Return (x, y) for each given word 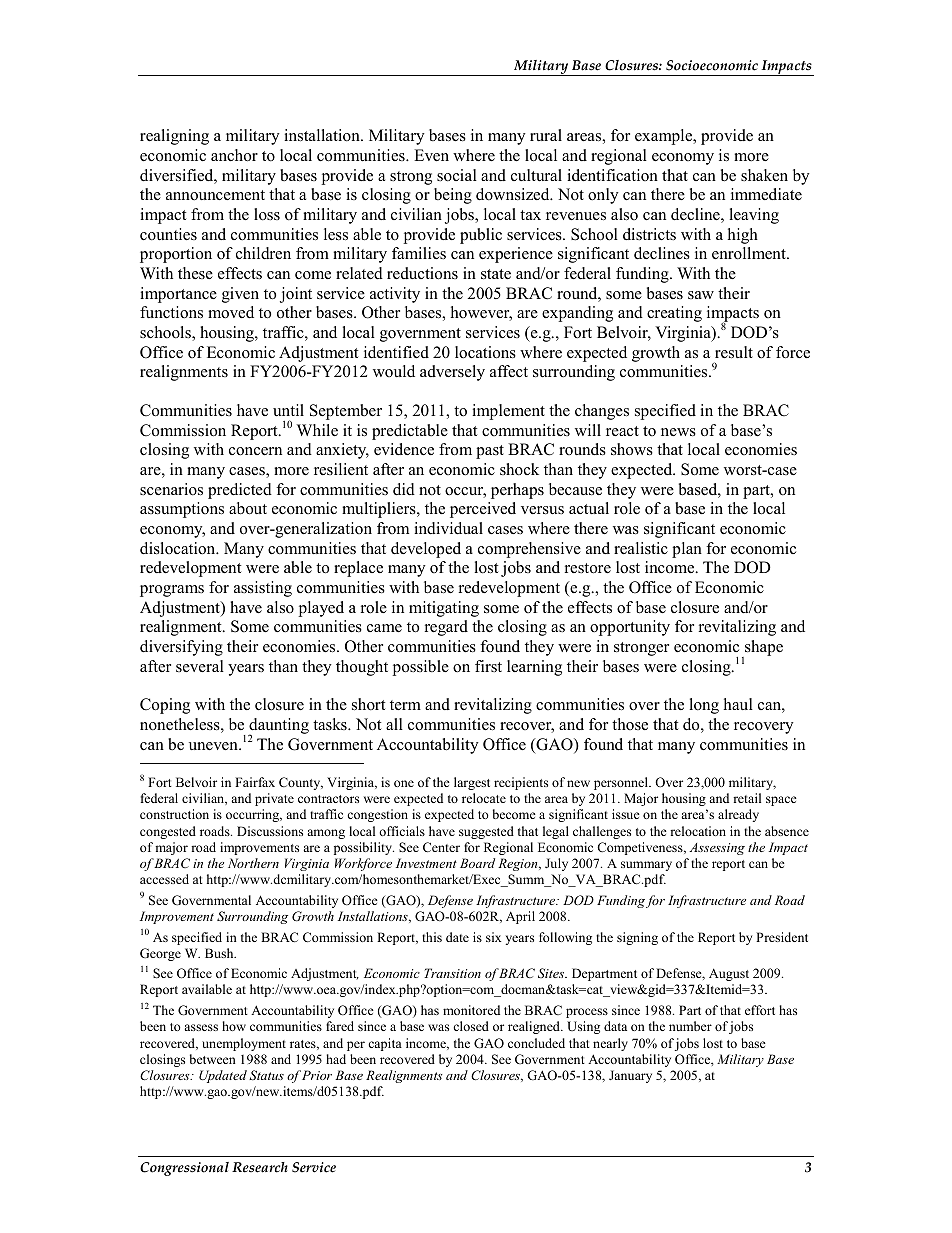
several (200, 666)
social (457, 175)
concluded (536, 1043)
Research (260, 1167)
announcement (215, 195)
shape (763, 649)
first (488, 666)
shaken (764, 175)
